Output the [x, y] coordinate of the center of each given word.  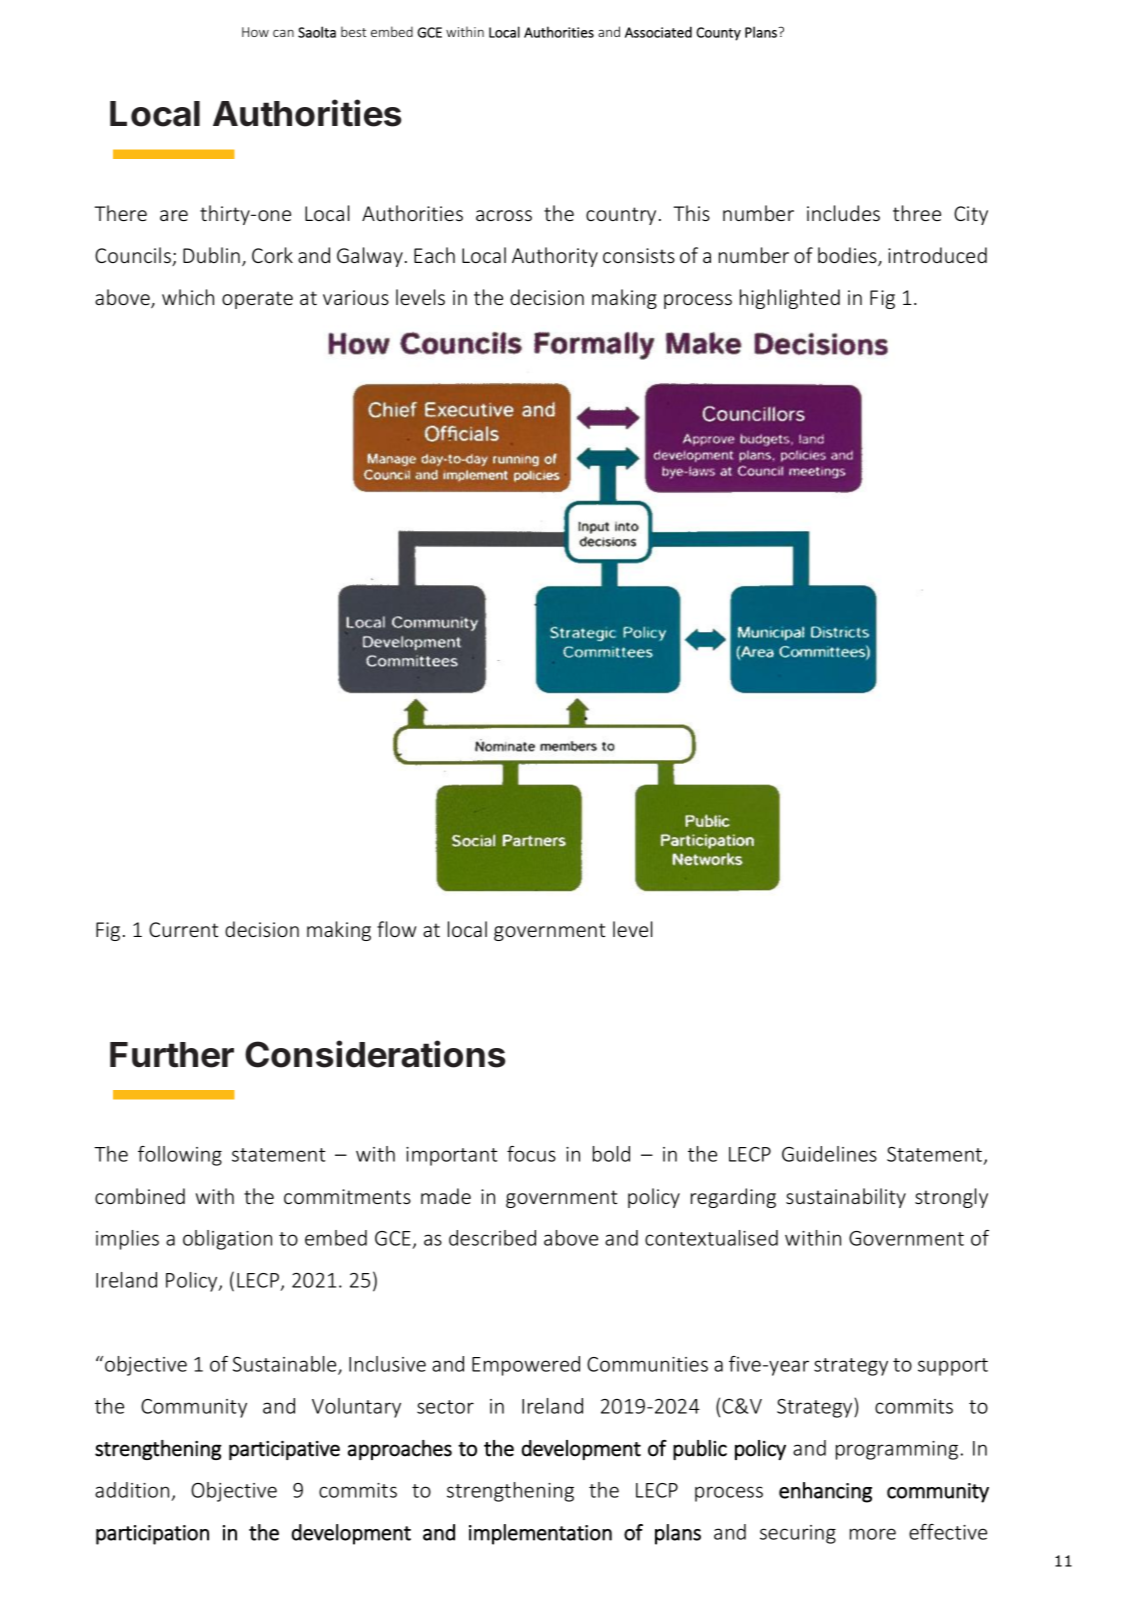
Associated [658, 32]
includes [843, 213]
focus [531, 1154]
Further [172, 1055]
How [255, 32]
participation [152, 1535]
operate [257, 300]
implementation [540, 1534]
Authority [555, 257]
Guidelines [829, 1154]
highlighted [790, 299]
